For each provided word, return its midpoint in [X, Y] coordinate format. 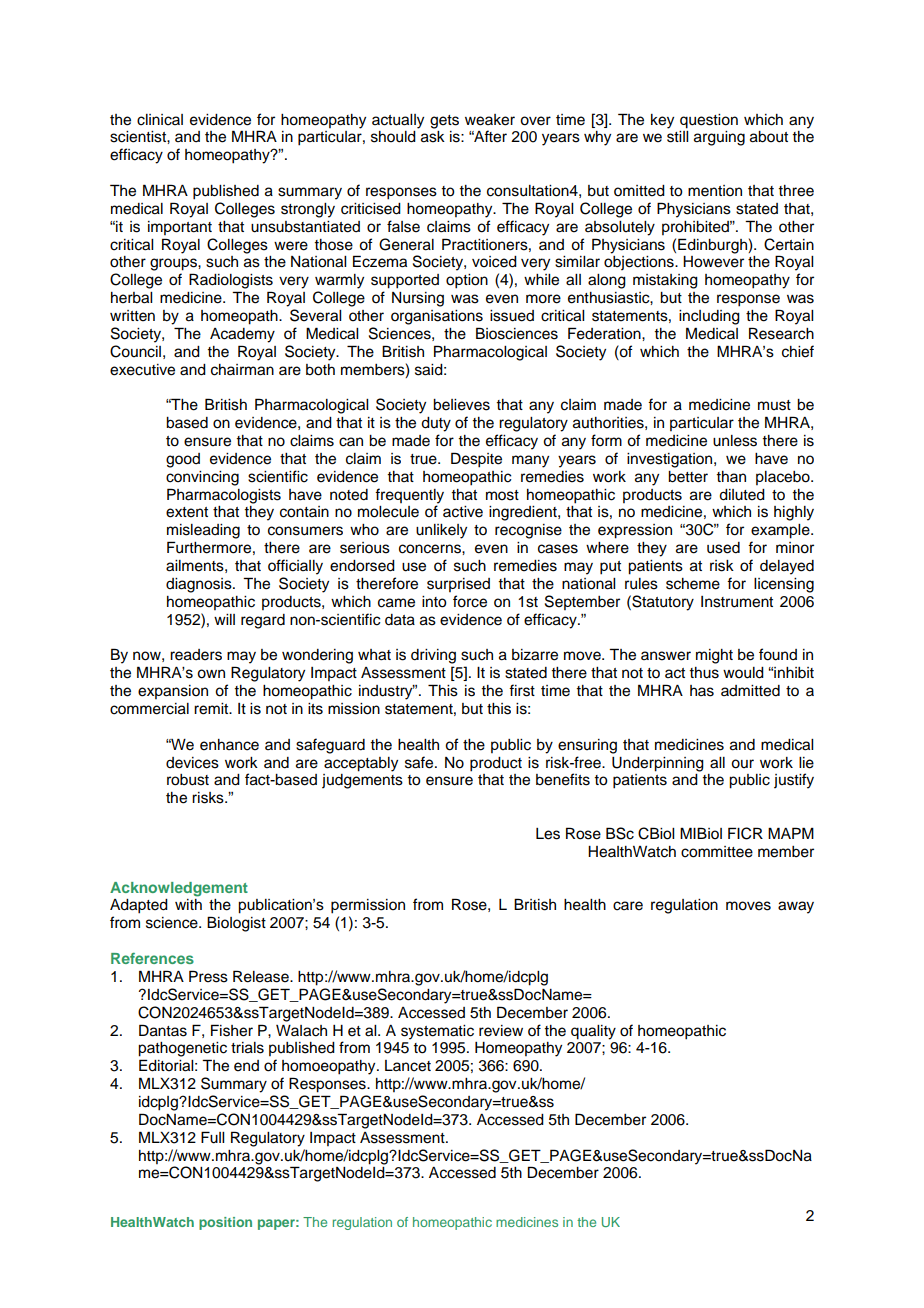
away [796, 907]
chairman [242, 370]
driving [433, 656]
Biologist [236, 924]
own [211, 674]
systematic [437, 1032]
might [714, 656]
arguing [719, 138]
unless [735, 441]
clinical [160, 120]
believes [461, 405]
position [225, 1223]
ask [433, 137]
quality [593, 1032]
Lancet [408, 1066]
